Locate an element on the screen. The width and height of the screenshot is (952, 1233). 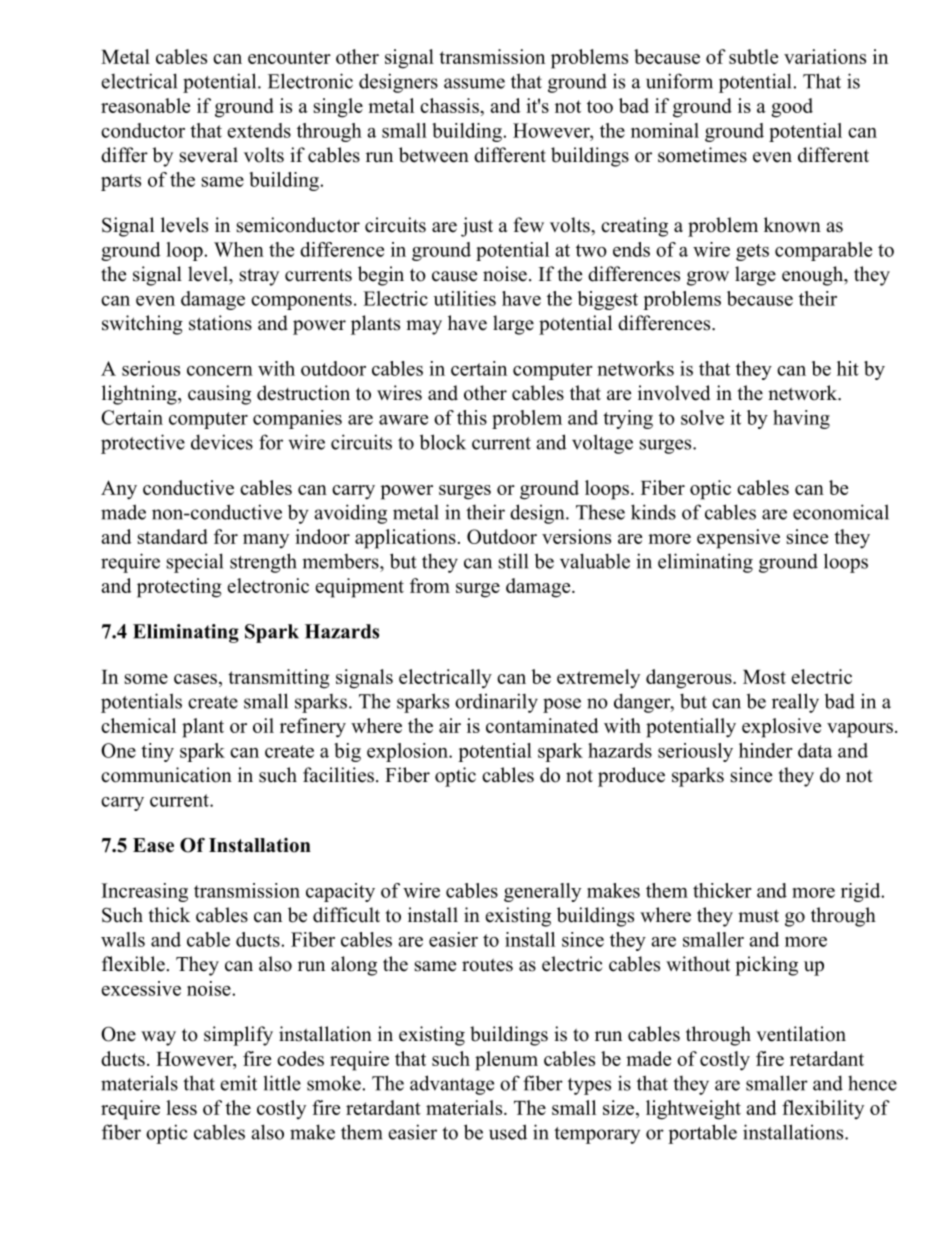
hinder is located at coordinates (766, 750).
